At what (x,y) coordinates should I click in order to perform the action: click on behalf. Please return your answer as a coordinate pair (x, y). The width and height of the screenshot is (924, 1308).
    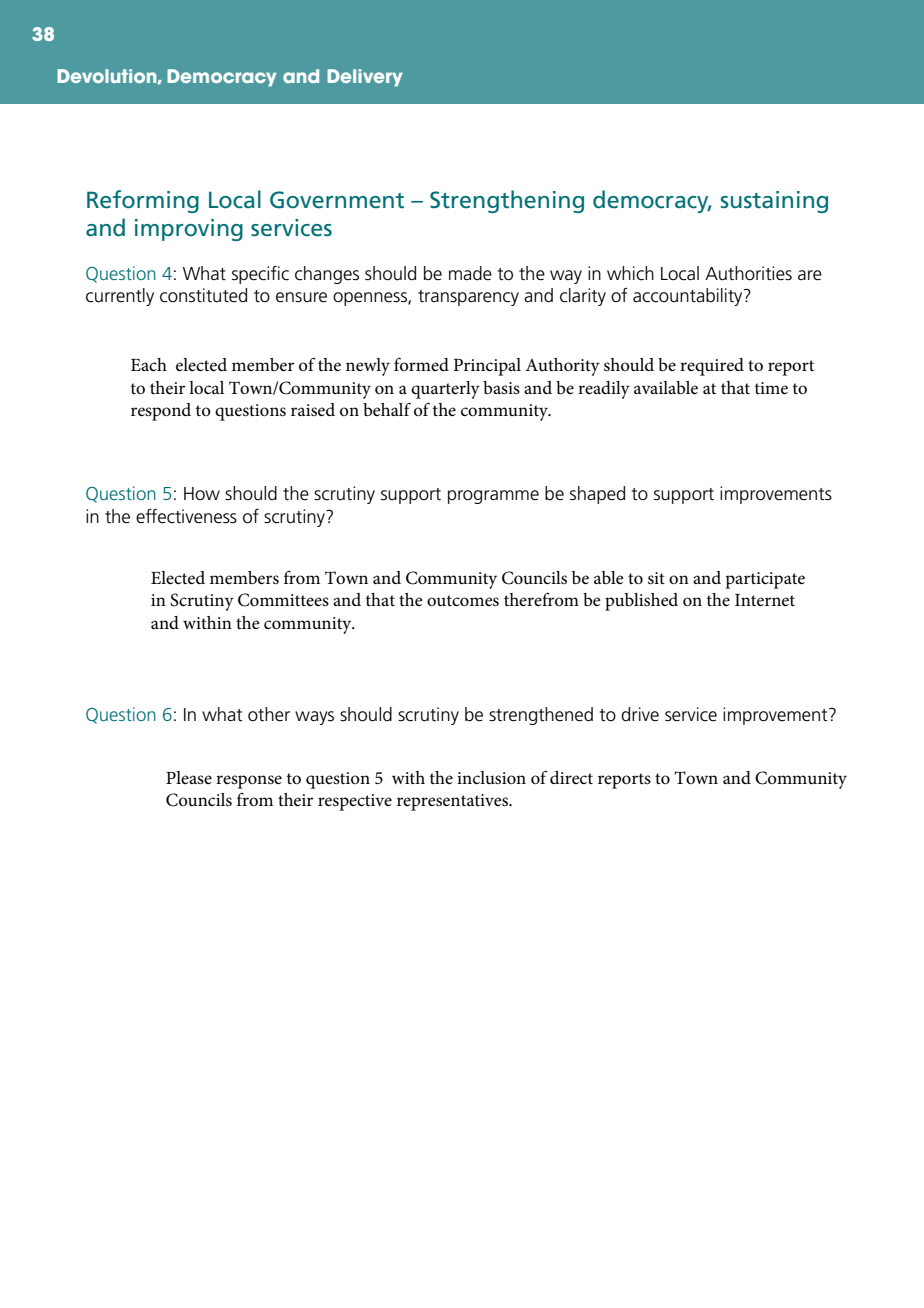
    Looking at the image, I should click on (387, 409).
